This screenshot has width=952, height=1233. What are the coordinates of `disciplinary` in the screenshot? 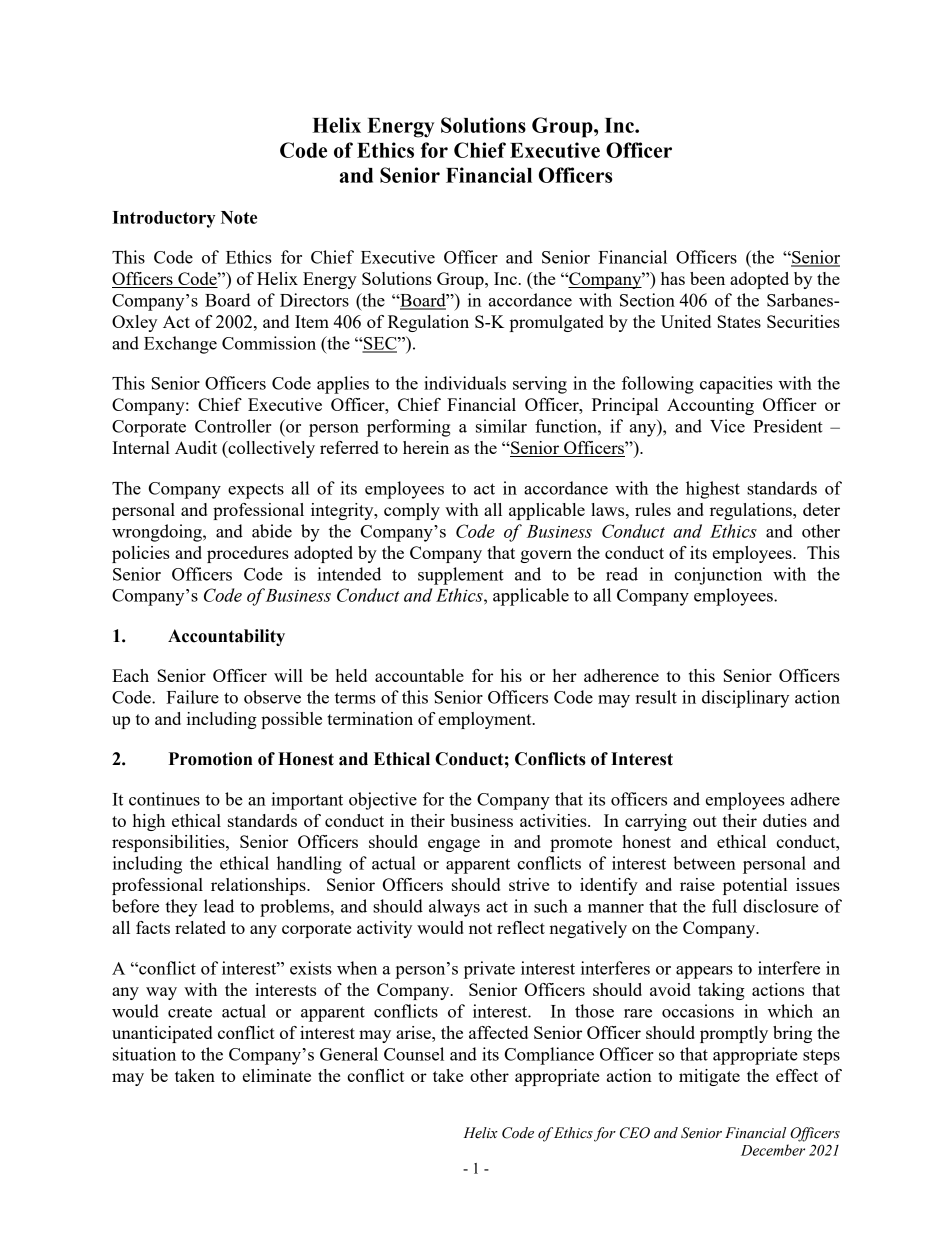 It's located at (745, 699).
